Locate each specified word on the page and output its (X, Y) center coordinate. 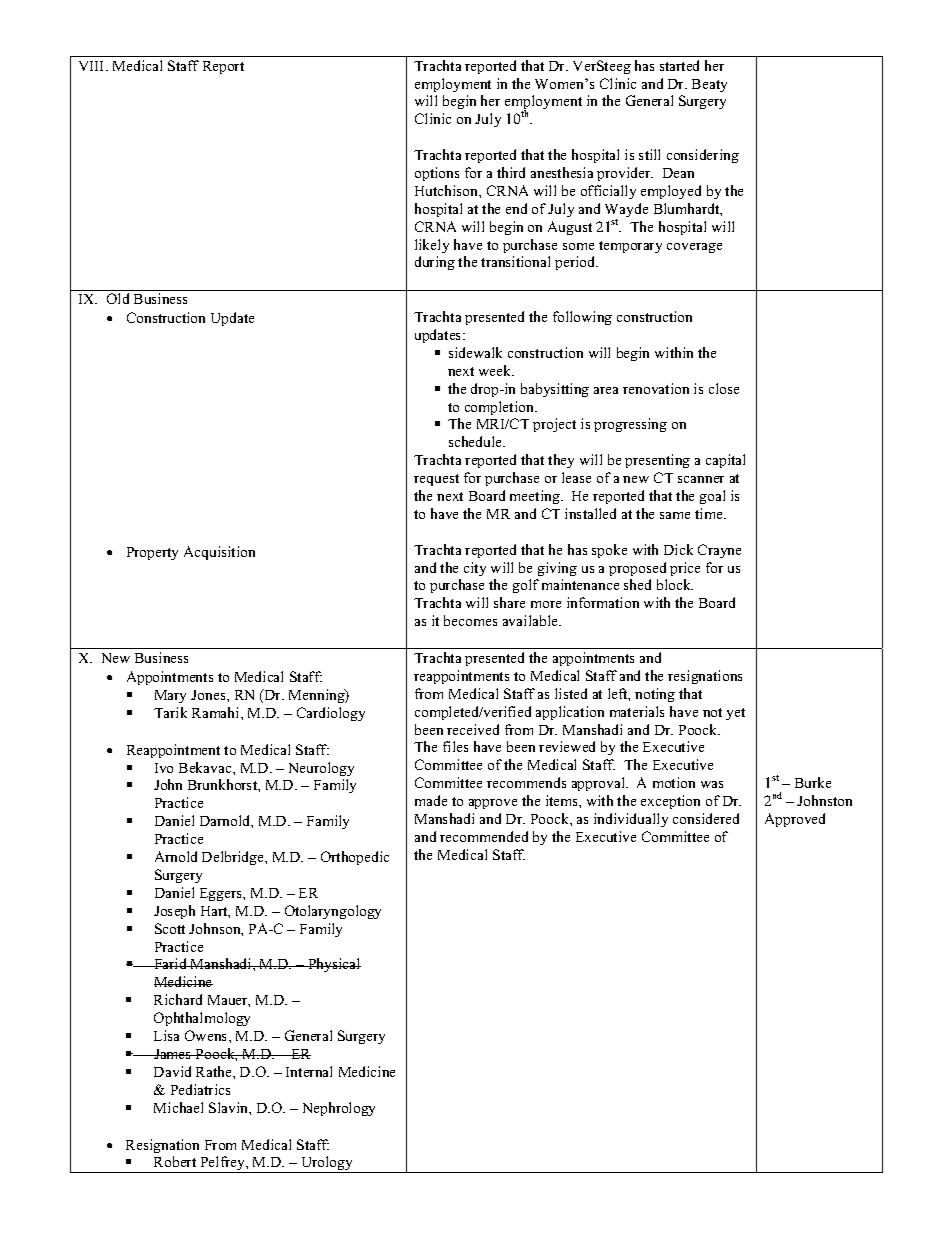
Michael (178, 1107)
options (437, 174)
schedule (477, 441)
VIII (93, 66)
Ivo (164, 768)
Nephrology (339, 1109)
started (679, 65)
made (431, 800)
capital (725, 461)
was (712, 784)
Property (152, 553)
